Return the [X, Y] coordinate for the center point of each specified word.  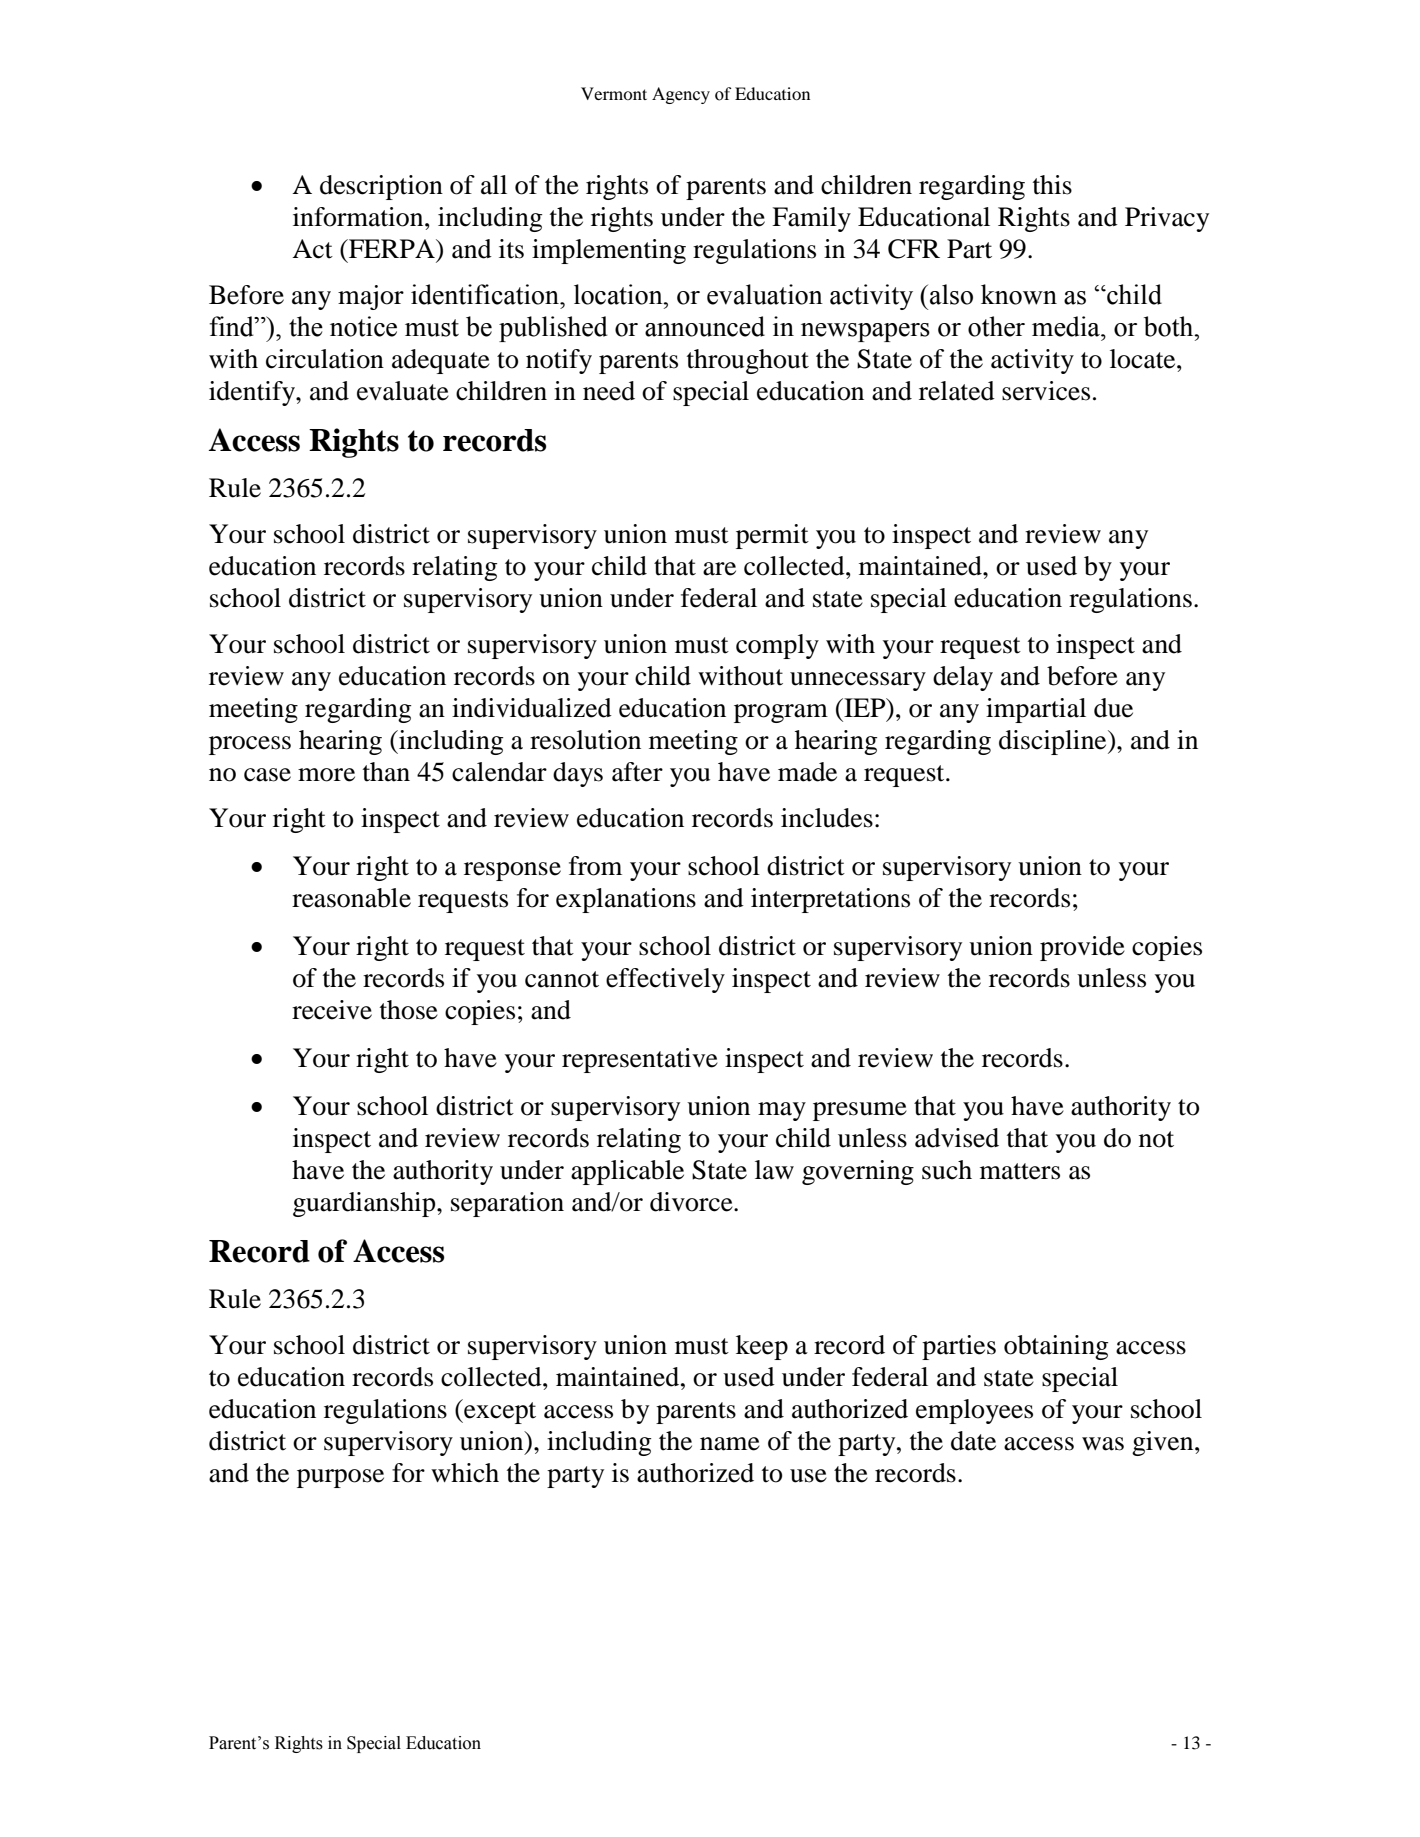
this [1052, 185]
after [637, 772]
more [326, 775]
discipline [1054, 742]
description [381, 187]
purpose [340, 1478]
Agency [681, 95]
